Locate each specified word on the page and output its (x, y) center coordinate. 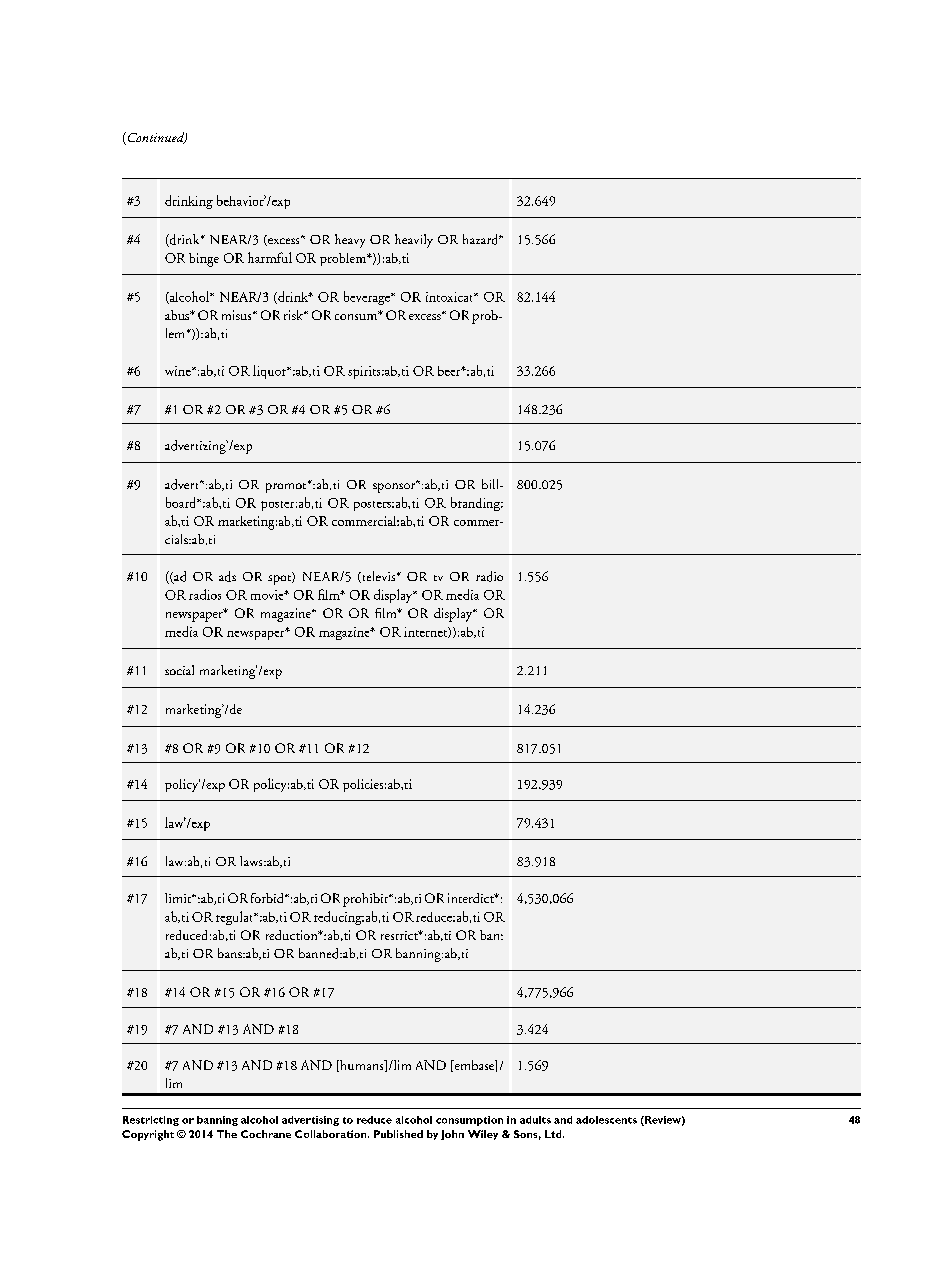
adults (535, 1120)
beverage (368, 298)
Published (398, 1134)
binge (204, 260)
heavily (414, 241)
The (227, 1134)
